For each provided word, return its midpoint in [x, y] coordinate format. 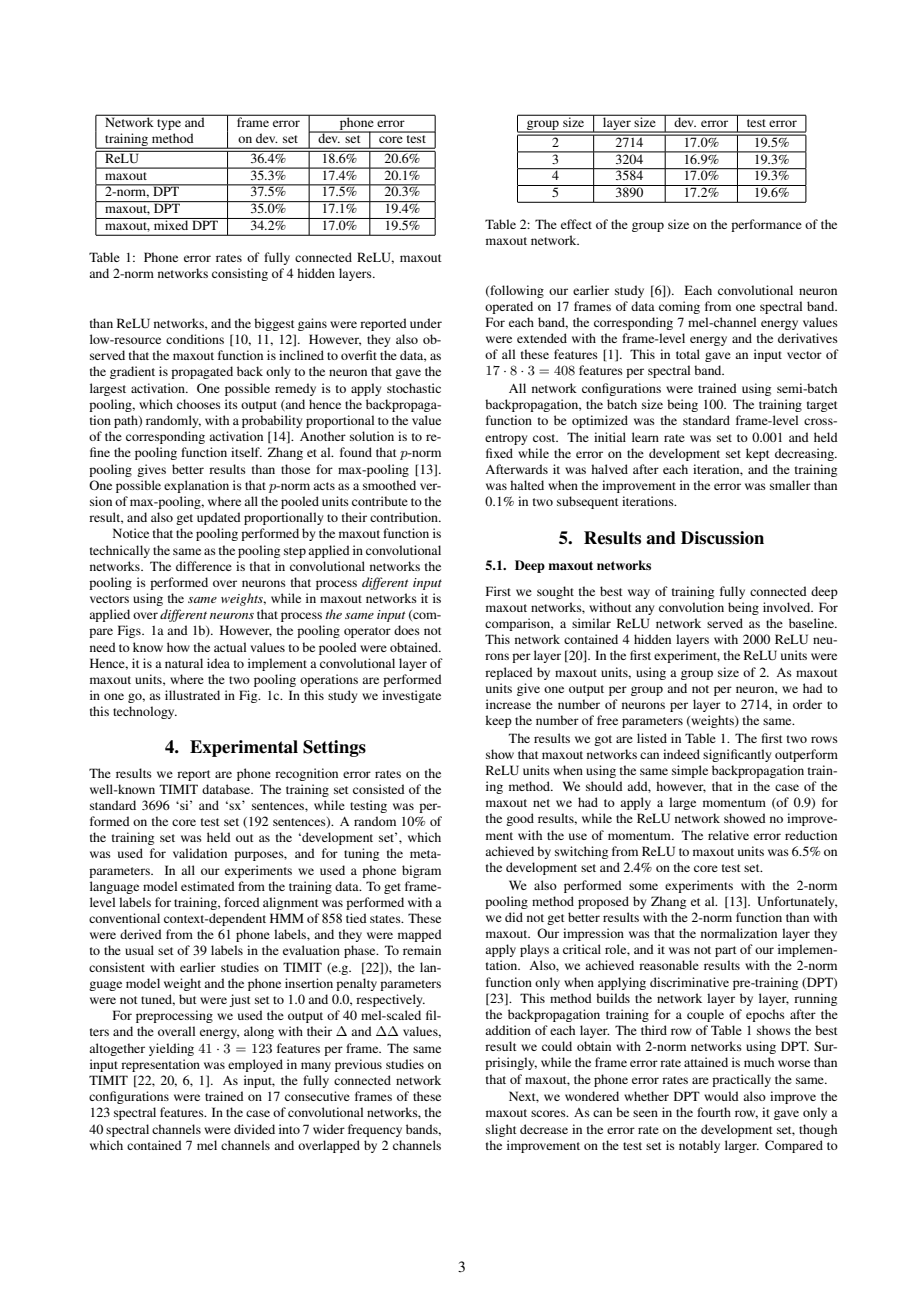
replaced [509, 673]
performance [766, 225]
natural [184, 663]
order [807, 704]
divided [254, 1129]
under [426, 323]
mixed [171, 224]
